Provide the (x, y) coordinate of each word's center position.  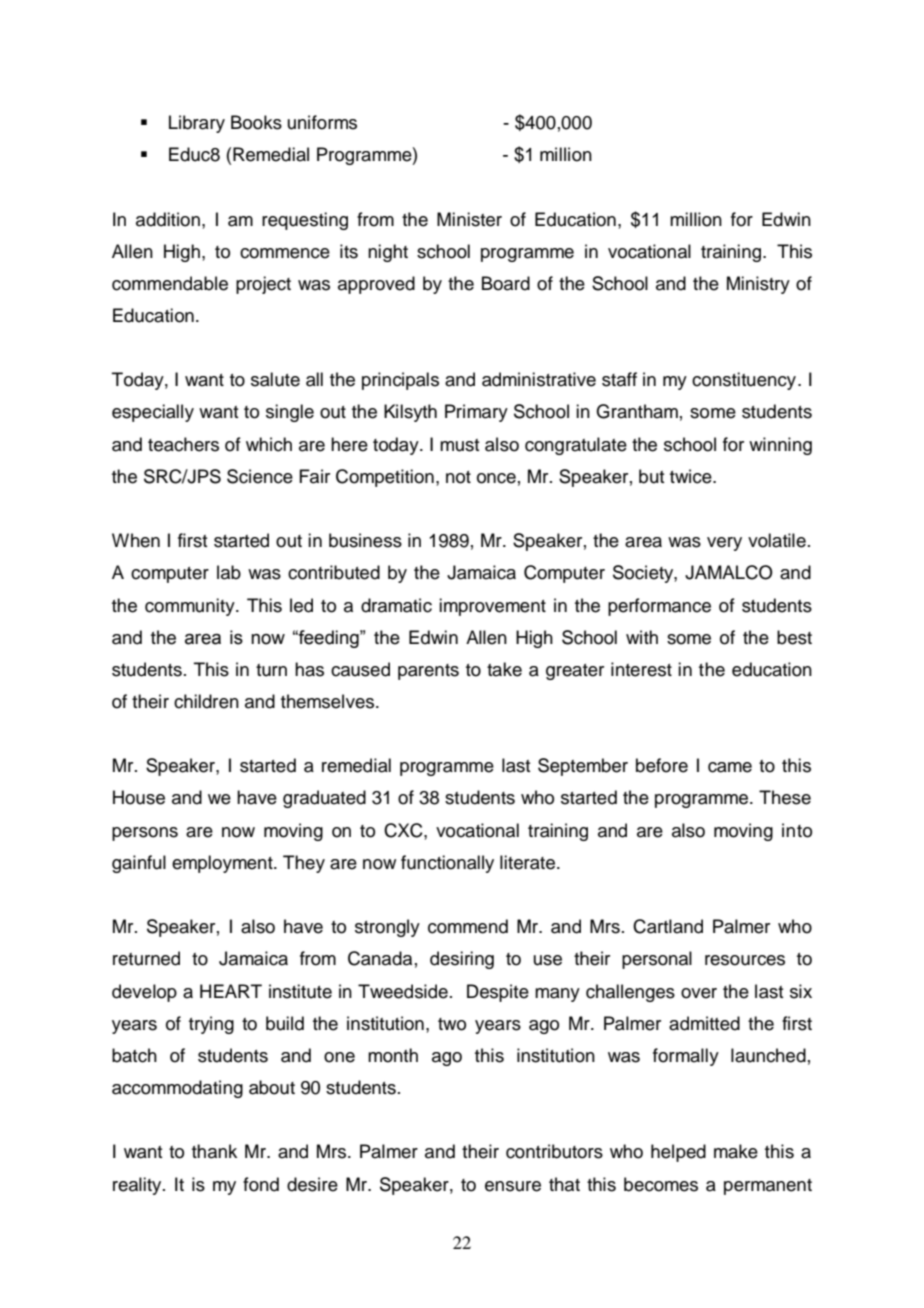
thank (214, 1151)
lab (229, 572)
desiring (462, 960)
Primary (476, 413)
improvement (492, 607)
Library (197, 124)
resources (745, 960)
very (724, 544)
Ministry (758, 285)
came (730, 767)
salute (275, 379)
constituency (744, 381)
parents (428, 672)
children (206, 701)
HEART (231, 991)
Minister (469, 219)
